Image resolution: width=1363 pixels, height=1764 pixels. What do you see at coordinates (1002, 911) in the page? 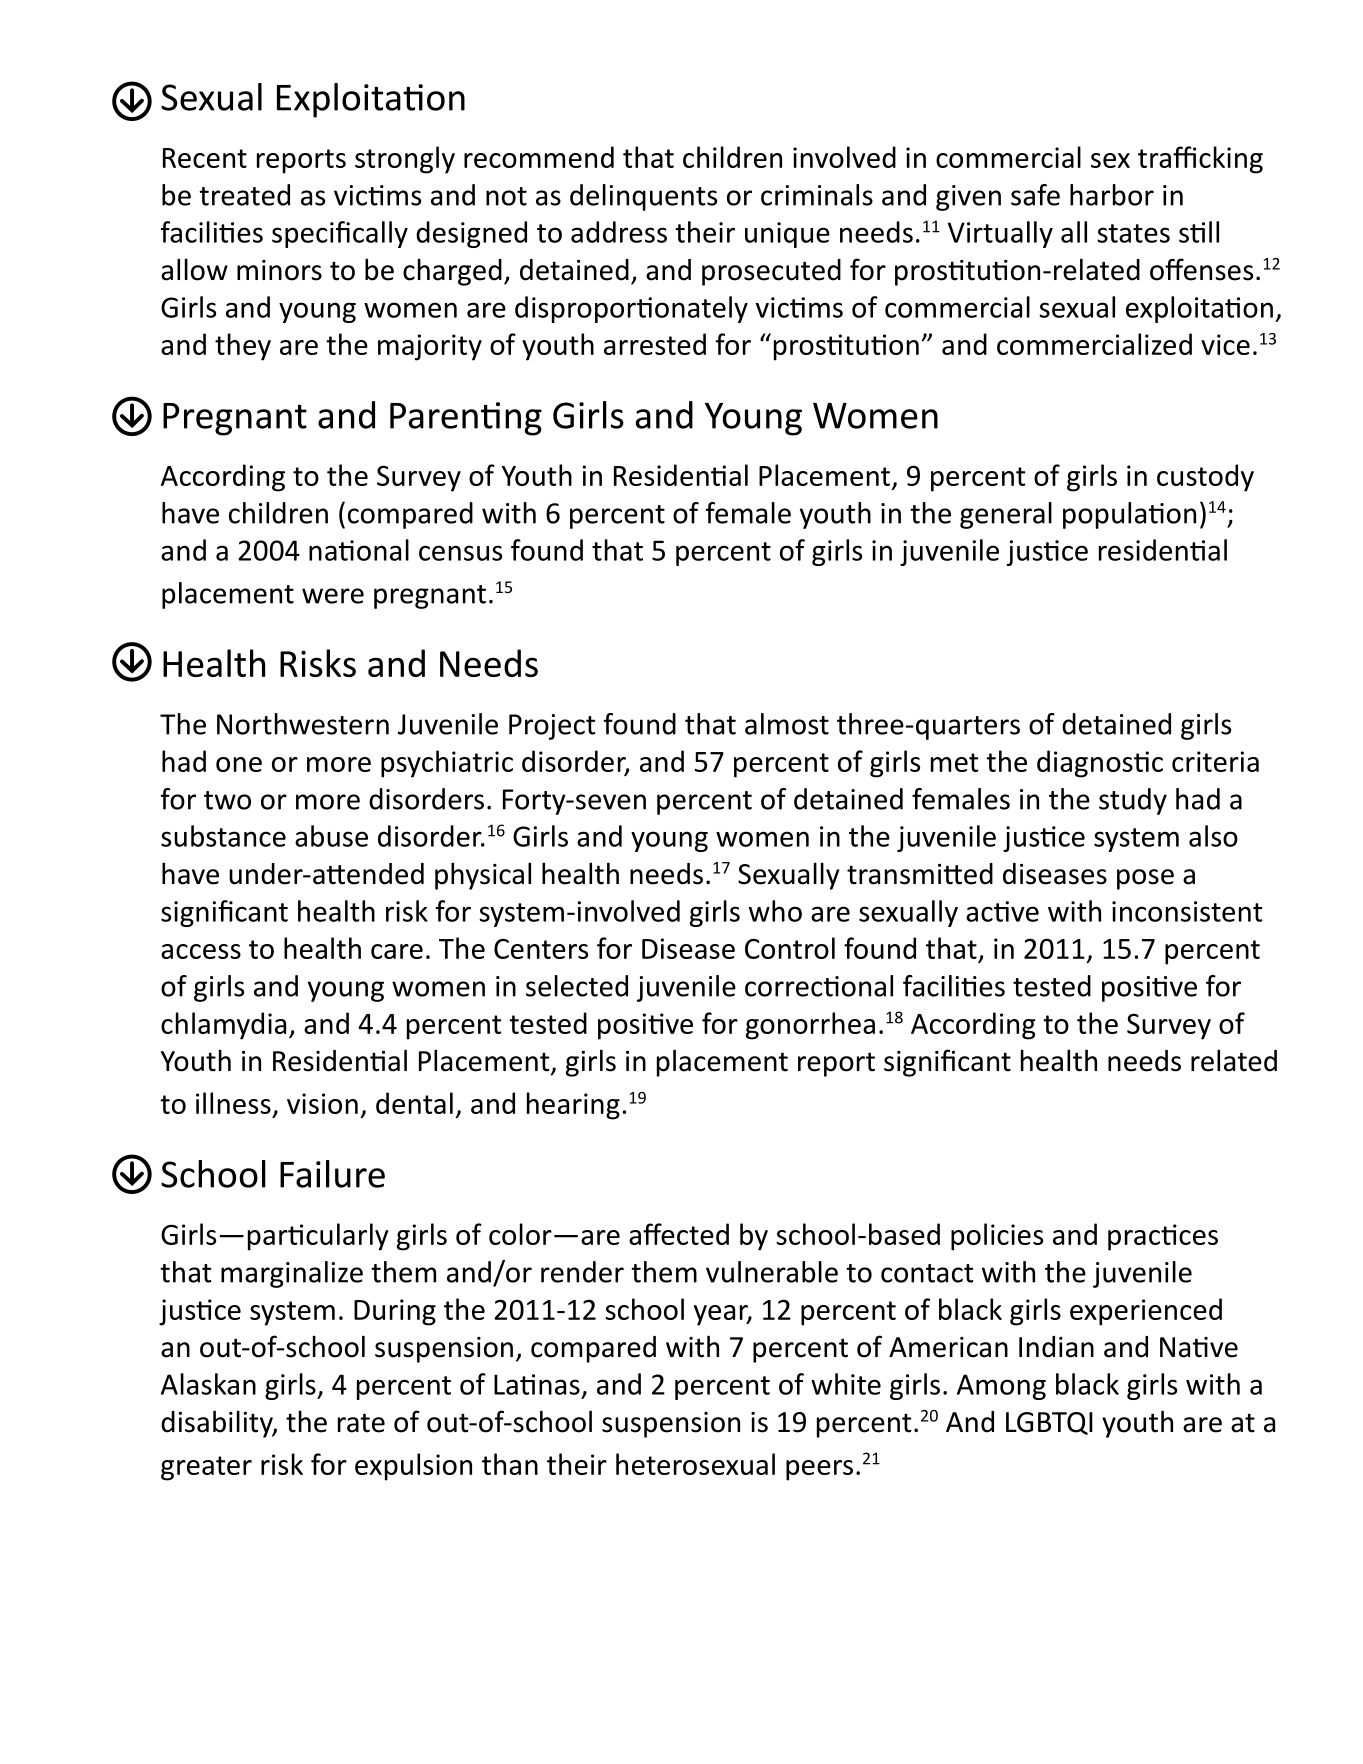
I see `active` at bounding box center [1002, 911].
